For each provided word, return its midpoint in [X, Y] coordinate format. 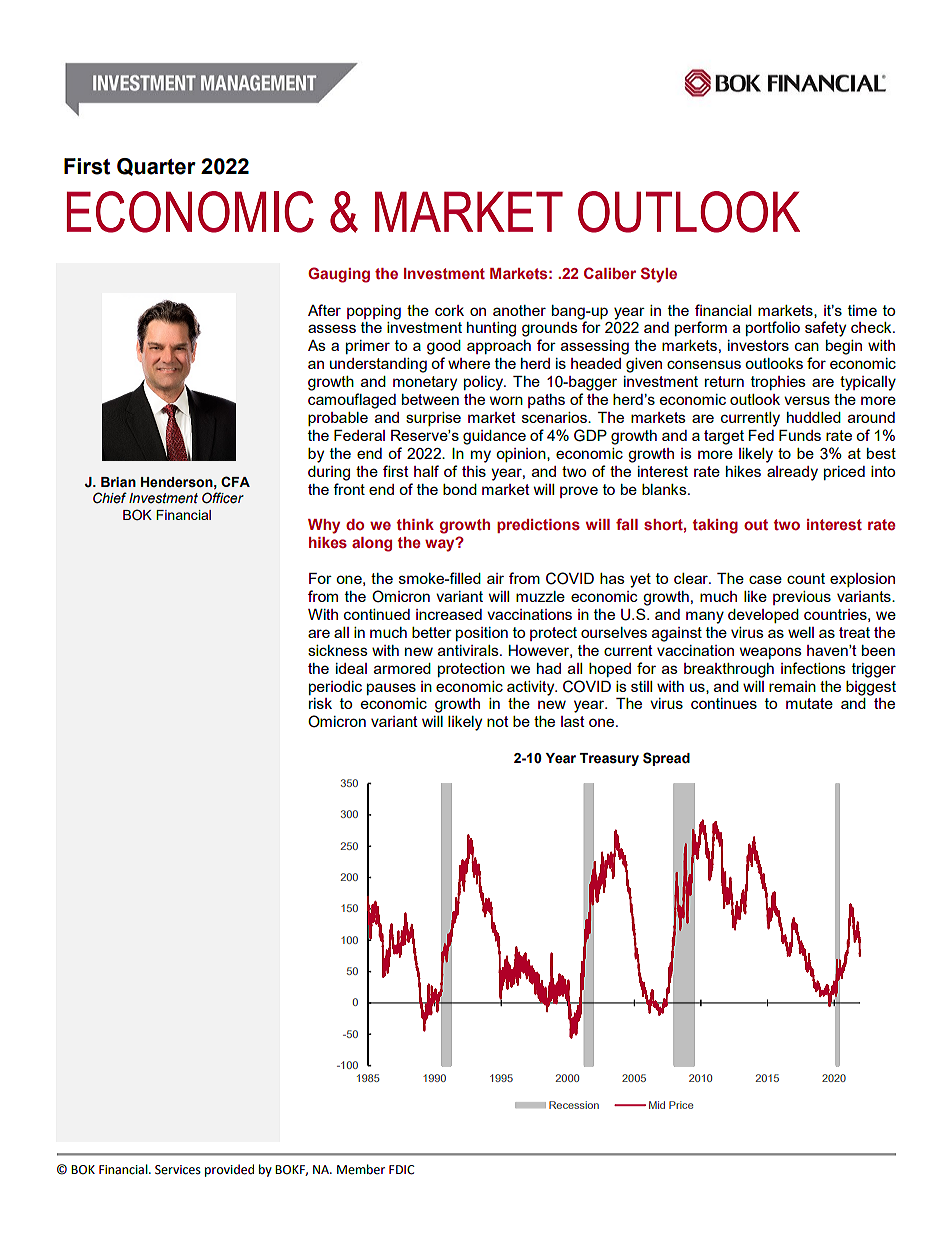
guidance [494, 437]
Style [659, 275]
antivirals [469, 650]
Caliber [610, 273]
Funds [800, 435]
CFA [235, 481]
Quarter [156, 167]
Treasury [609, 759]
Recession [574, 1105]
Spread [666, 759]
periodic [335, 688]
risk [320, 703]
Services [178, 1170]
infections [813, 668]
